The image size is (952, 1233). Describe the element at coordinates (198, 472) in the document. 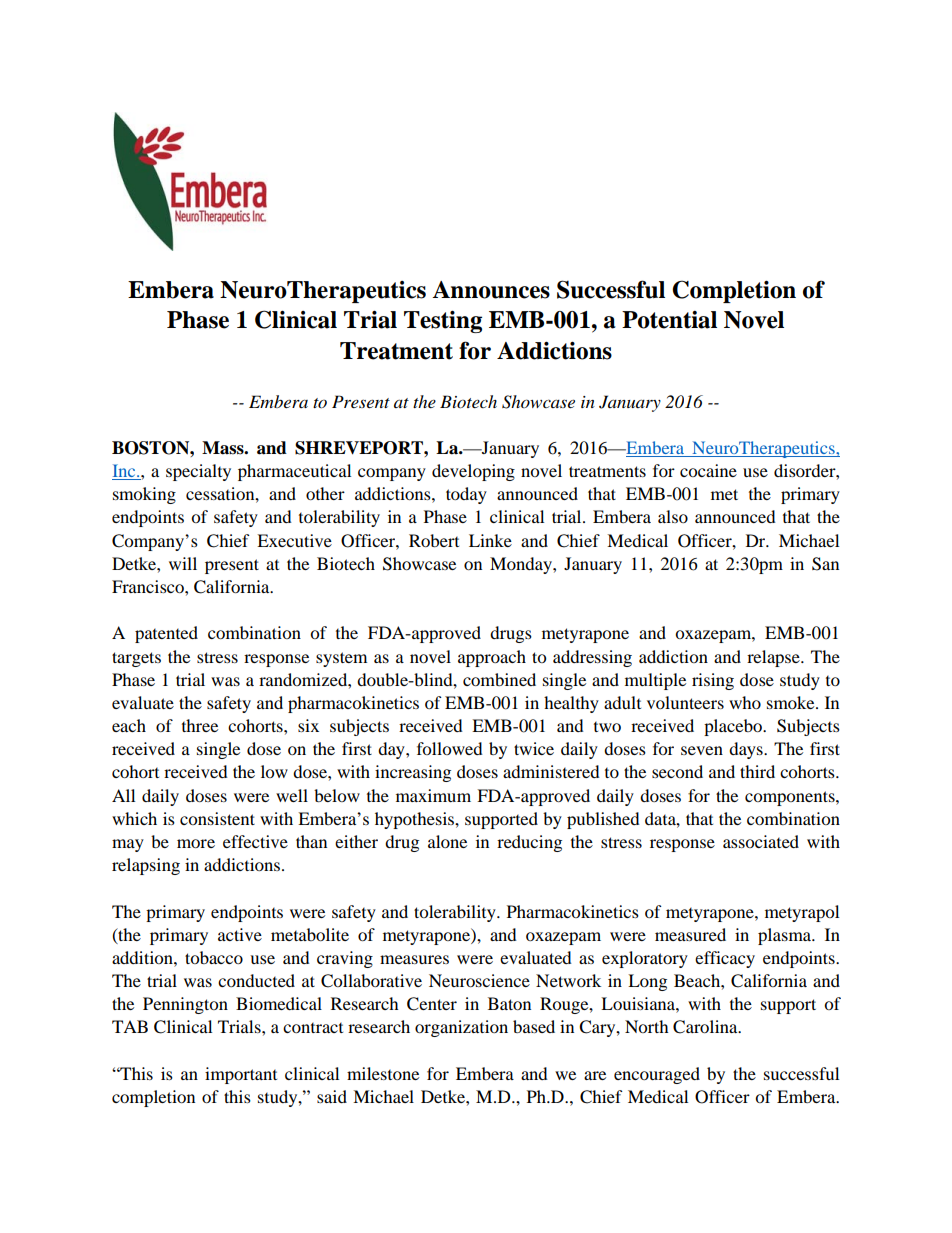

I see `specialty` at that location.
